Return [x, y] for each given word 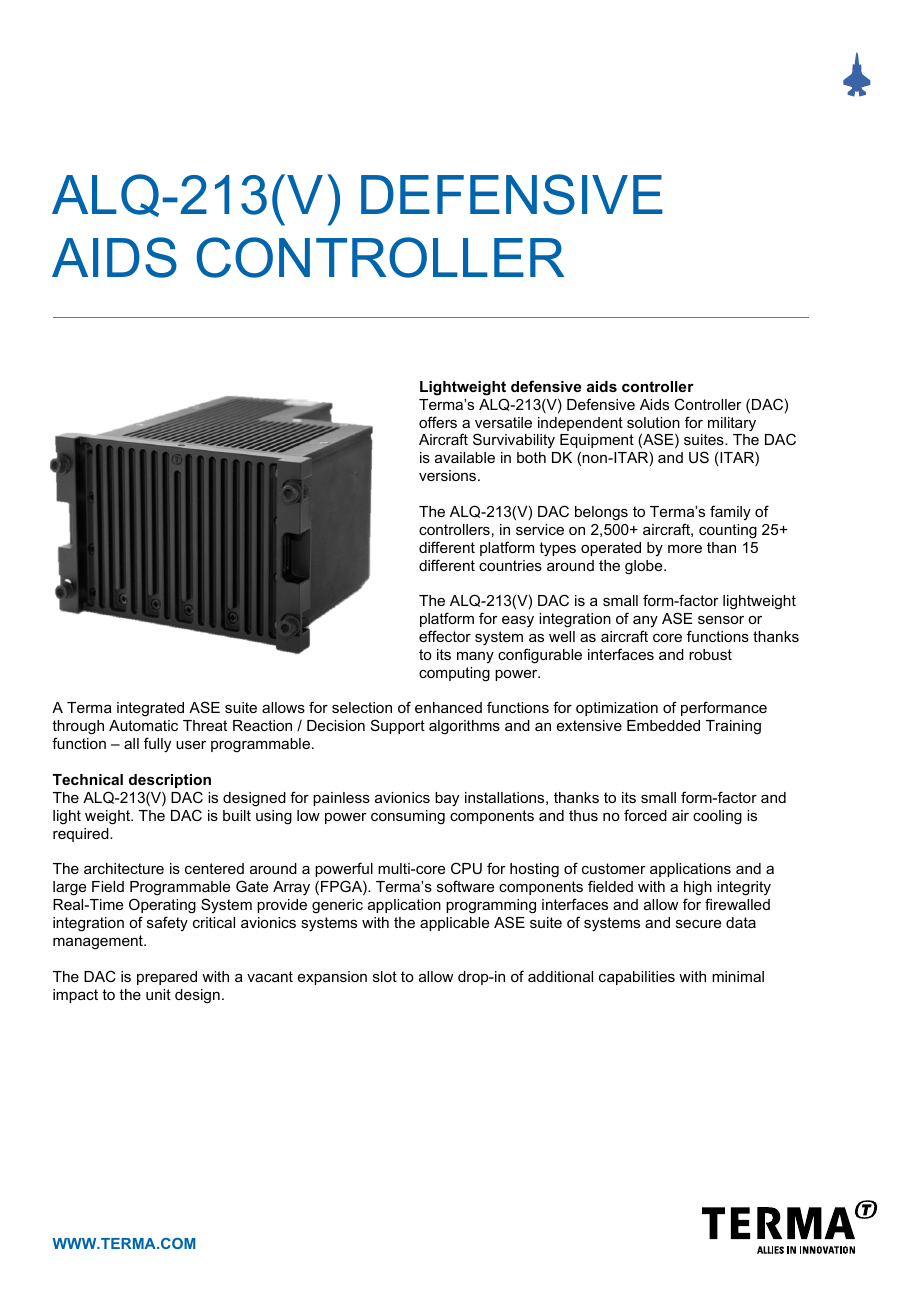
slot [385, 976]
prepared [167, 978]
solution [653, 422]
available [465, 457]
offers [438, 422]
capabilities [637, 978]
